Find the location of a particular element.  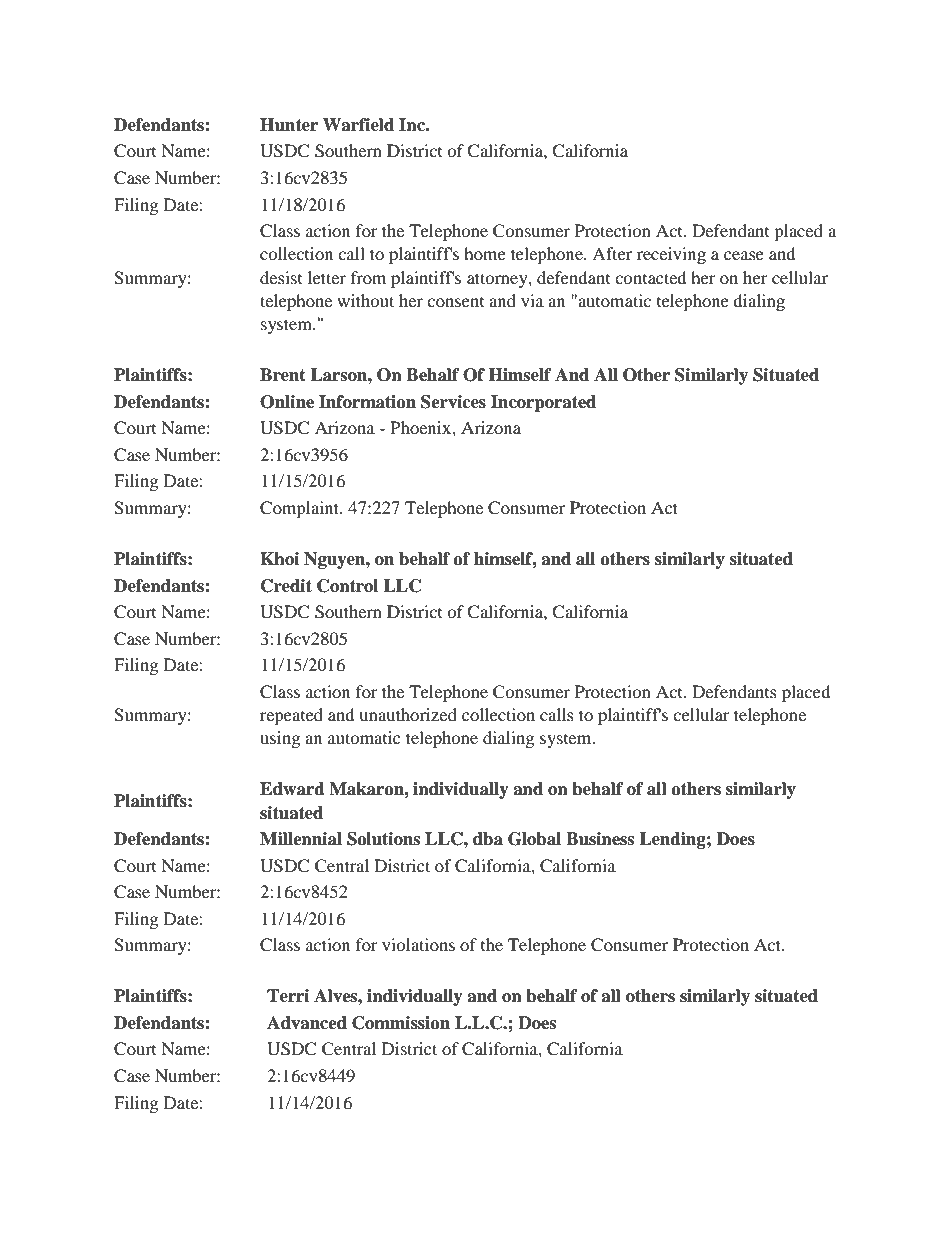

Warfield is located at coordinates (358, 125).
